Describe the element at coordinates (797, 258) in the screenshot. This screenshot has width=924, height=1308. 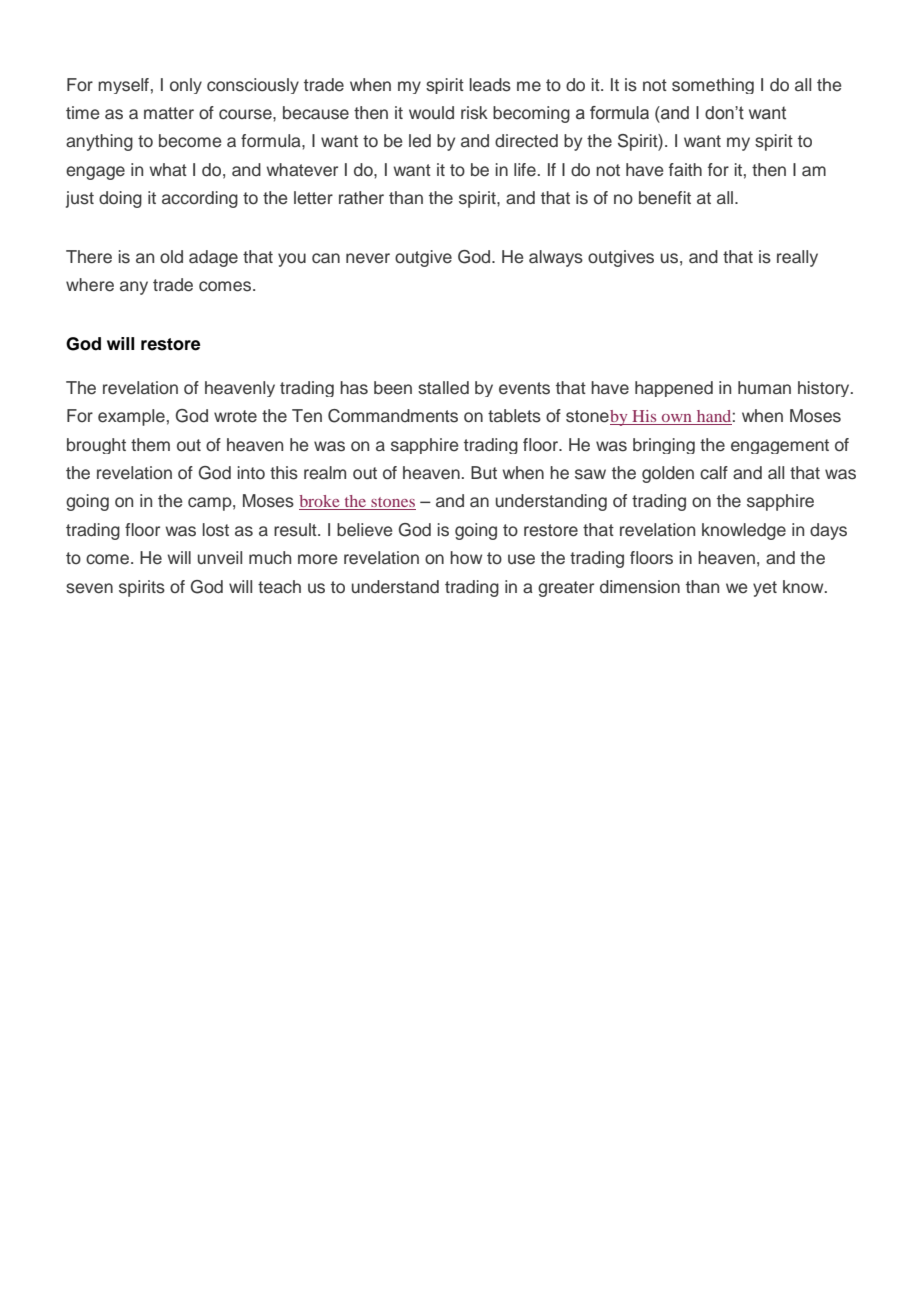
I see `really` at that location.
